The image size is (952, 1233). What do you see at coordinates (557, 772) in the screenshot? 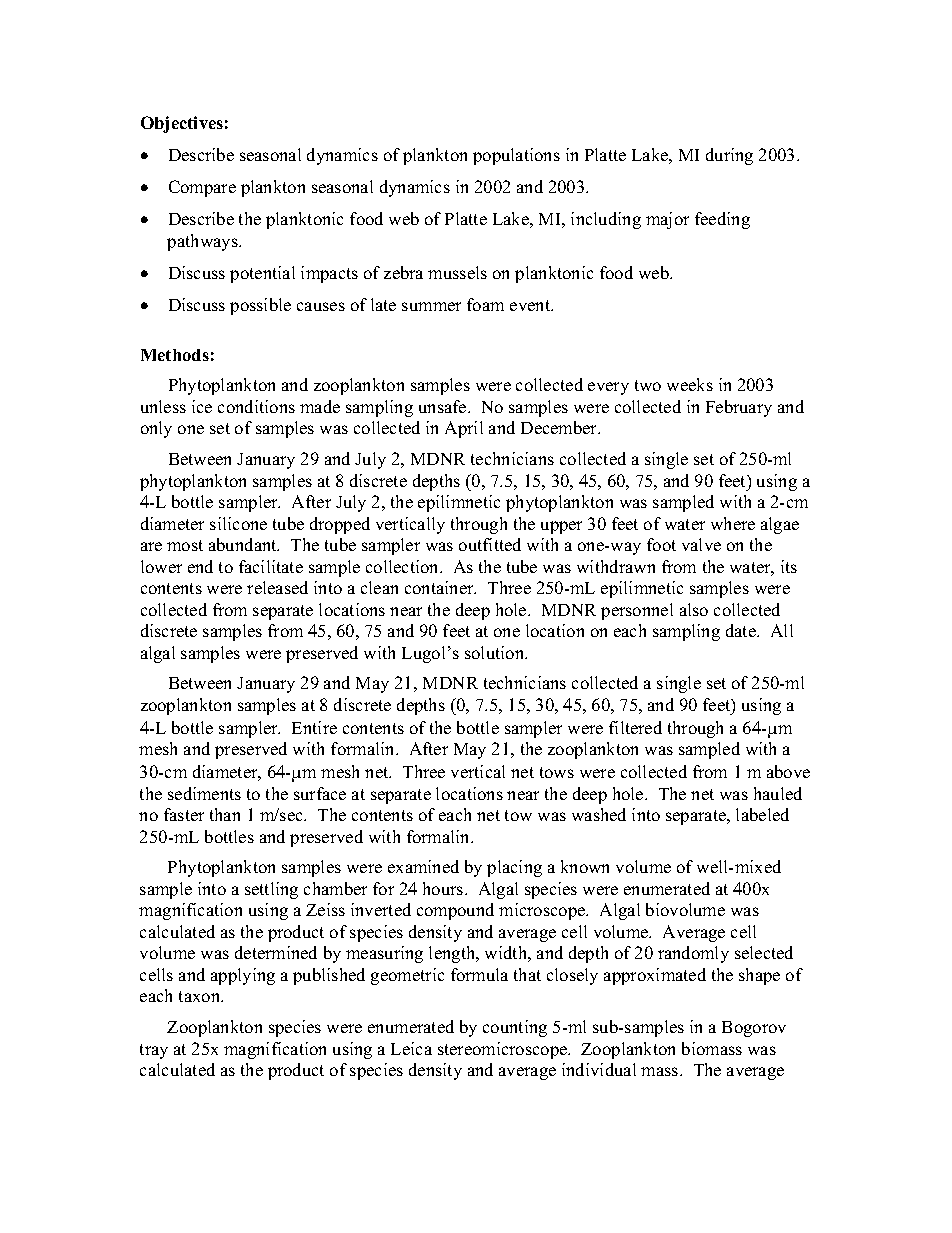
I see `tows` at bounding box center [557, 772].
